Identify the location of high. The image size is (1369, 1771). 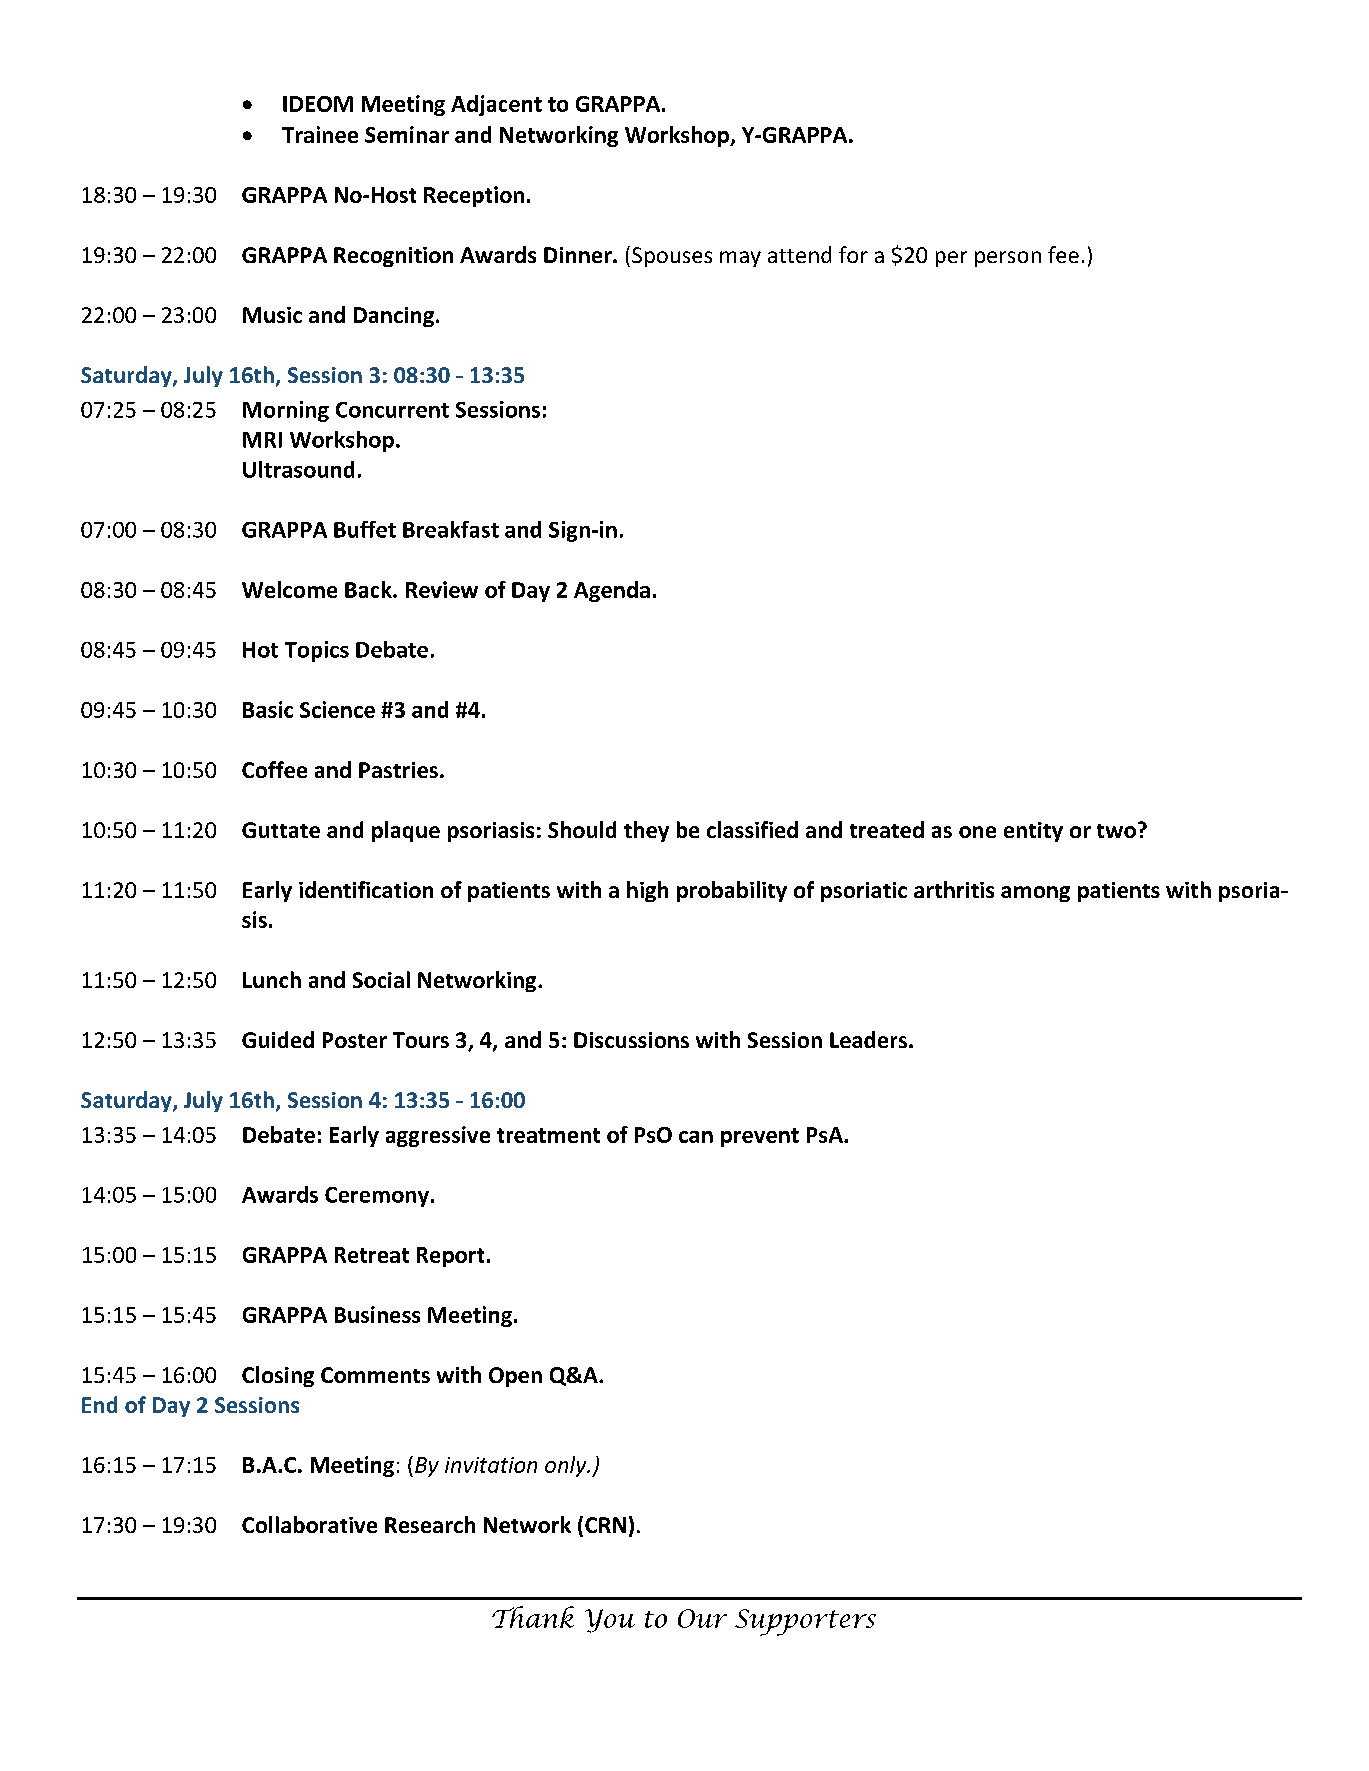
(647, 891).
